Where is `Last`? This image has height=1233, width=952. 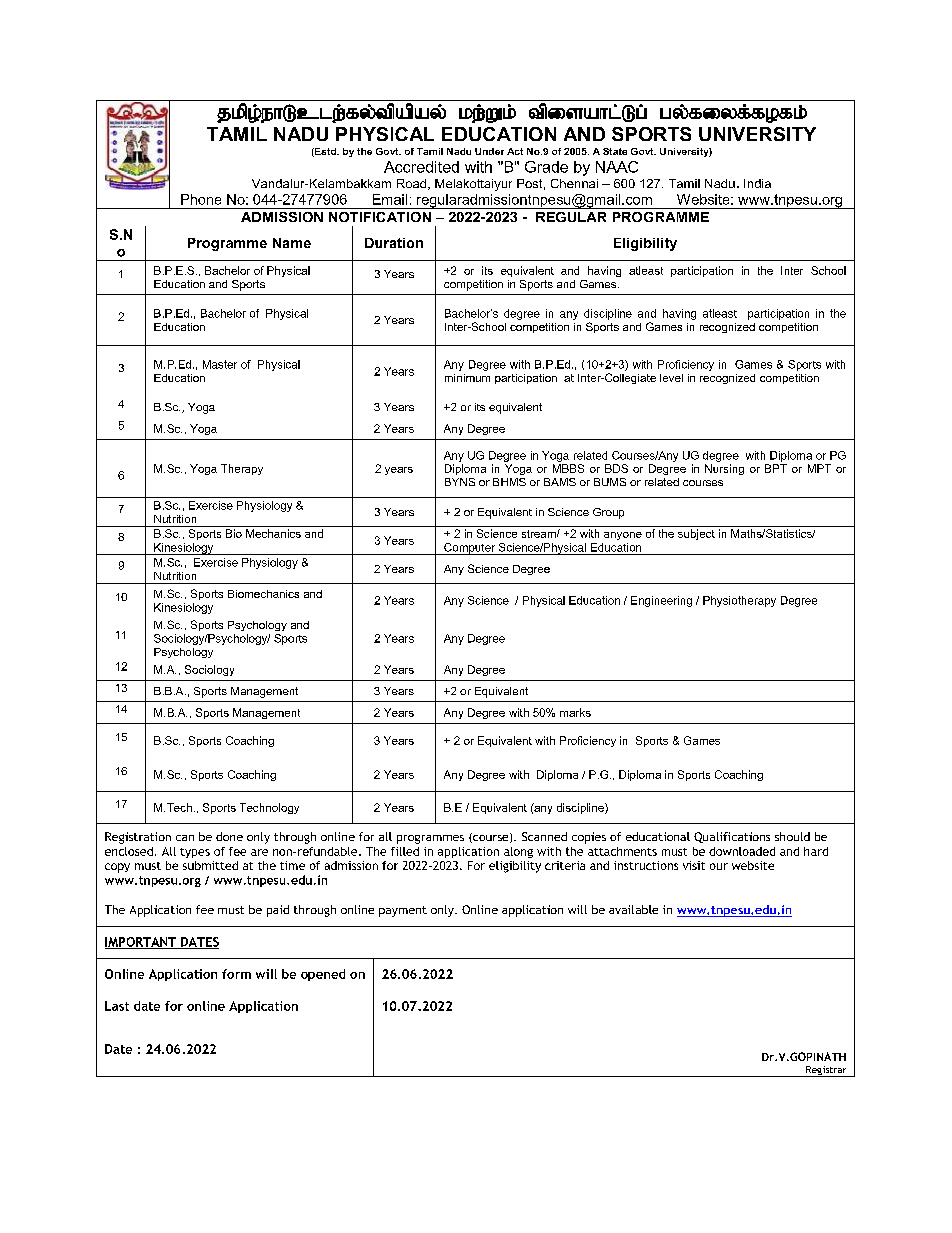
Last is located at coordinates (117, 1006).
